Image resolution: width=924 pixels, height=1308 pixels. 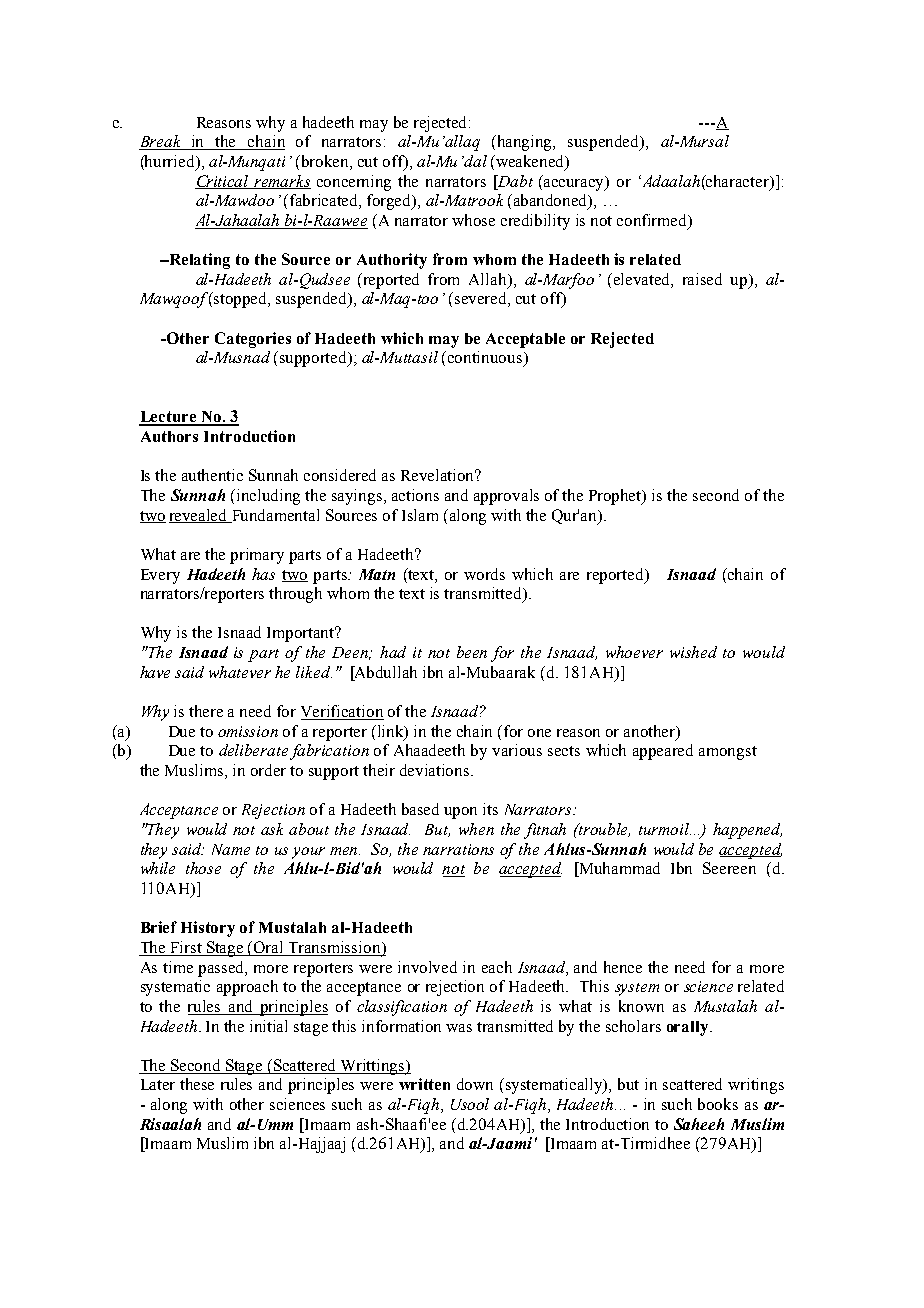 I want to click on these, so click(x=197, y=1084).
